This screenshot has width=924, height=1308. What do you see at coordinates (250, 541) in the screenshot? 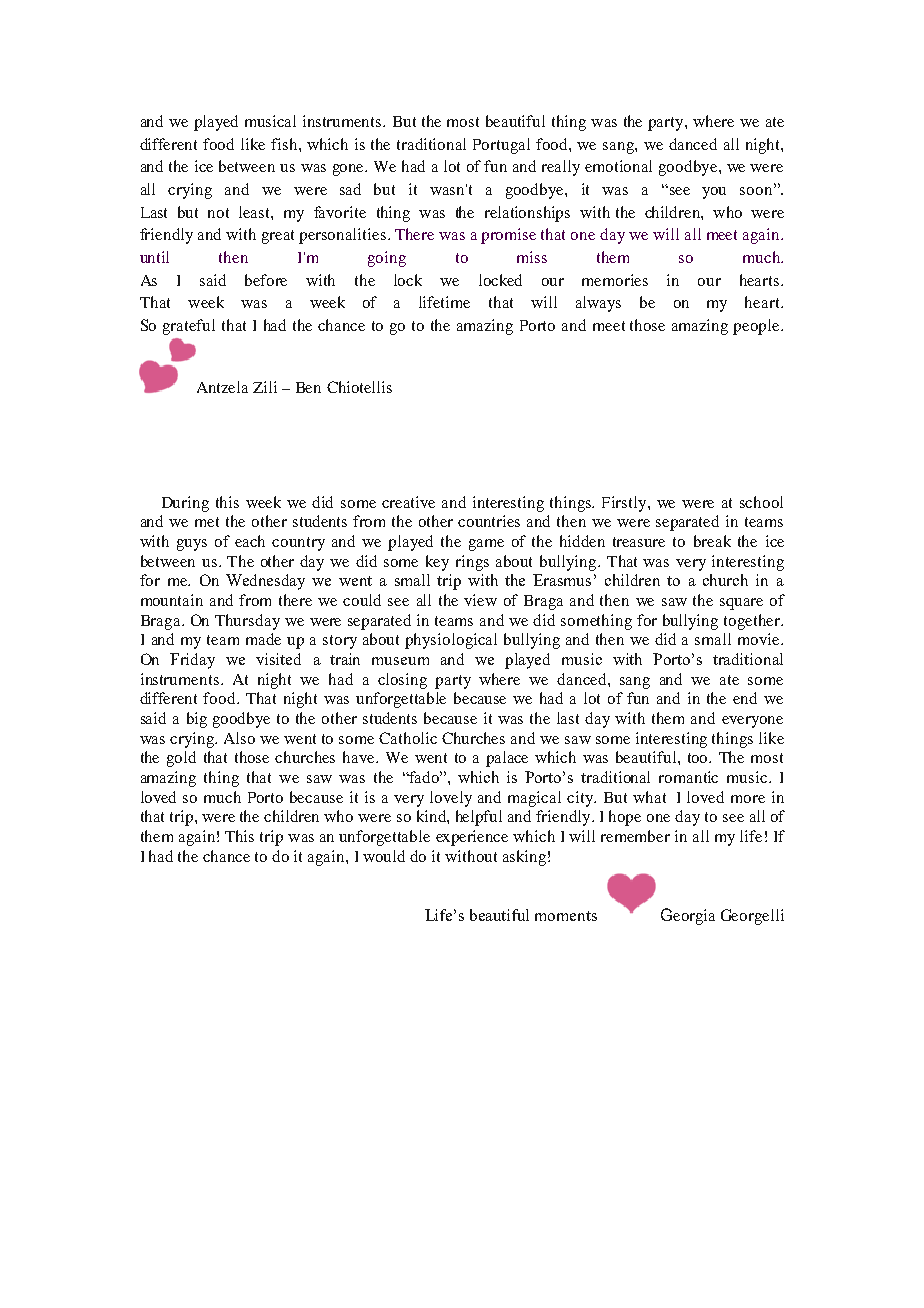
I see `each` at bounding box center [250, 541].
